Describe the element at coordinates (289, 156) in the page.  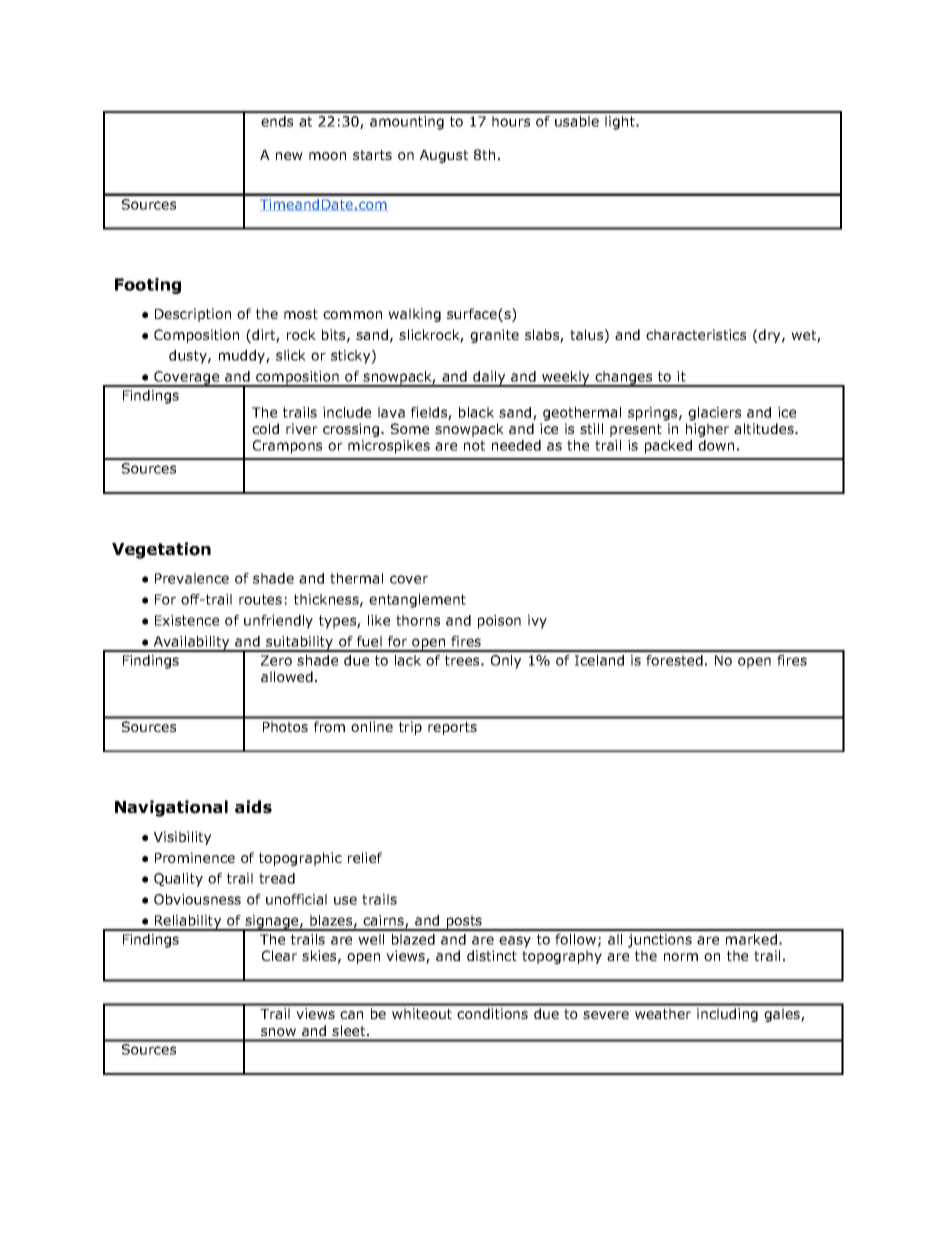
I see `new` at that location.
